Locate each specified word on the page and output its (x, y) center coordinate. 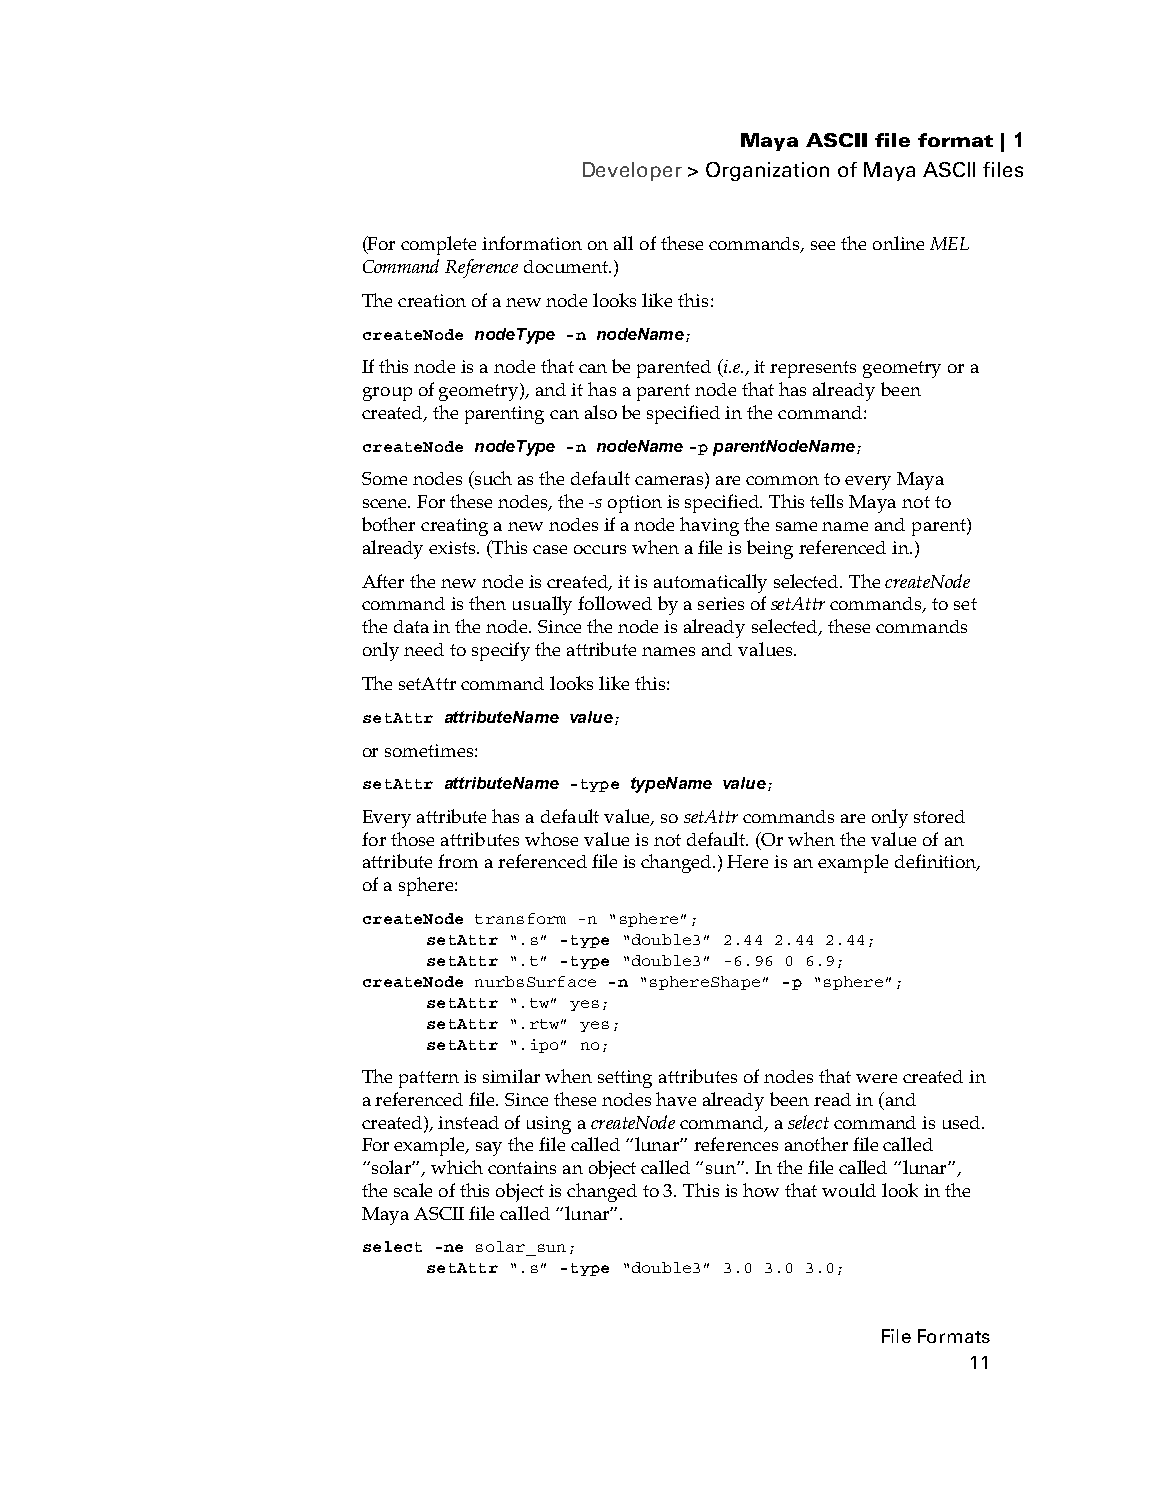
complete (438, 245)
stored (939, 816)
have (676, 1099)
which (457, 1167)
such (492, 479)
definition (936, 862)
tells (826, 501)
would (849, 1190)
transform (520, 918)
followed (615, 603)
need (424, 649)
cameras (670, 482)
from (458, 861)
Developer (632, 171)
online (898, 243)
